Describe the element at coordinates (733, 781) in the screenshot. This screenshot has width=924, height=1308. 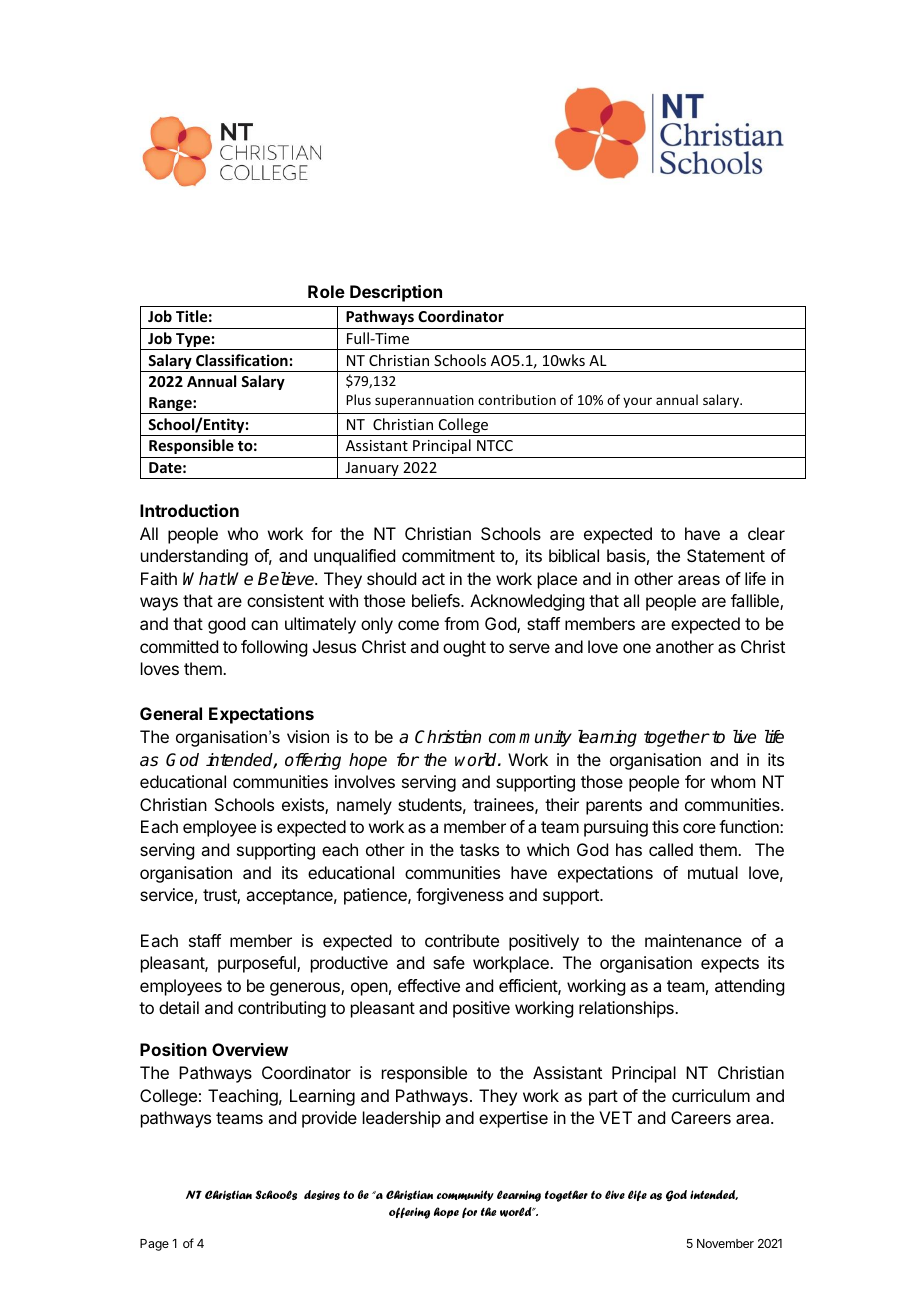
I see `whom` at that location.
